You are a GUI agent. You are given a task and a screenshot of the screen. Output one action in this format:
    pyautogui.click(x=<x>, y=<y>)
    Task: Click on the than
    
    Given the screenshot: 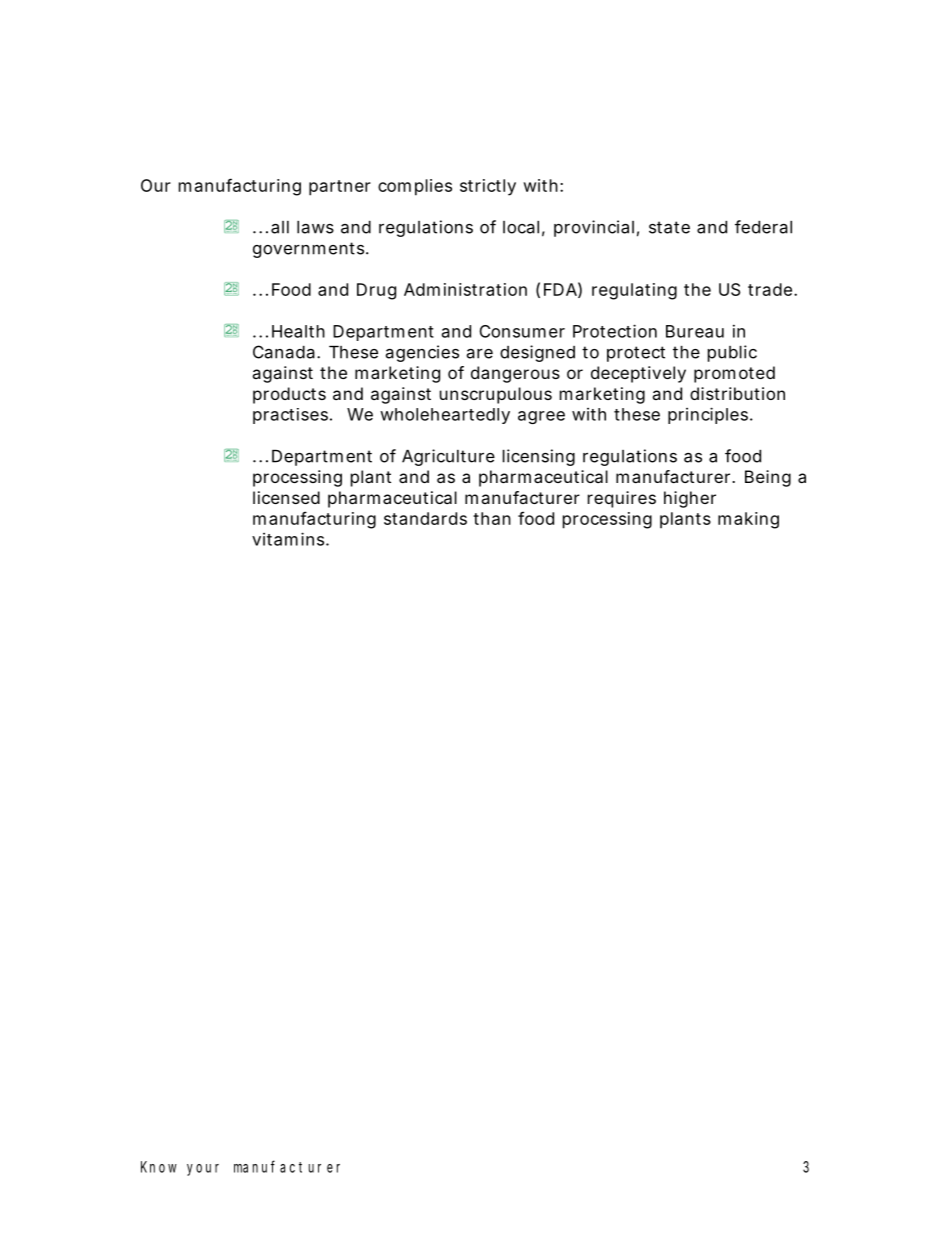 What is the action you would take?
    pyautogui.click(x=492, y=518)
